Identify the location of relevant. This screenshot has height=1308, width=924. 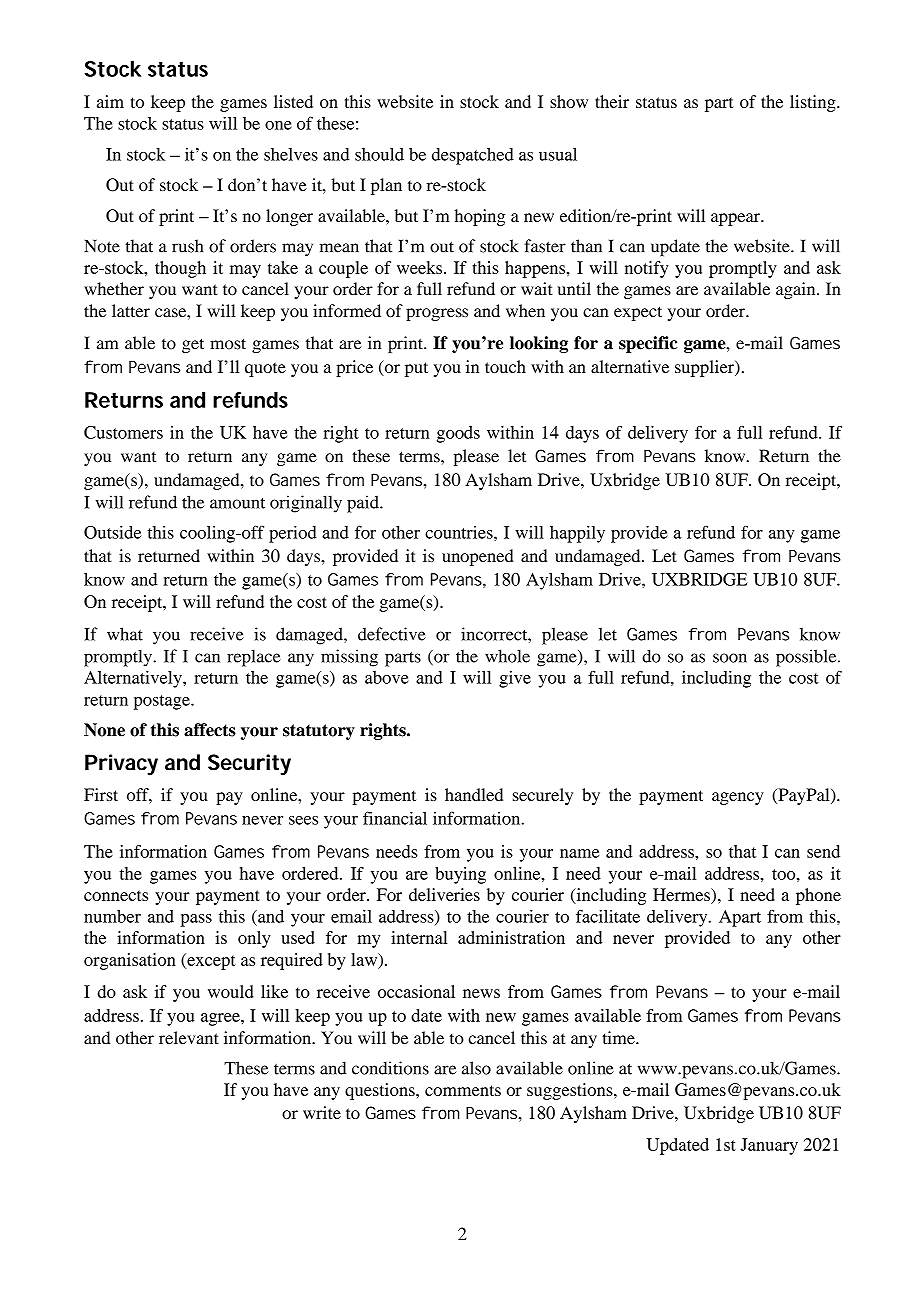
(189, 1038).
